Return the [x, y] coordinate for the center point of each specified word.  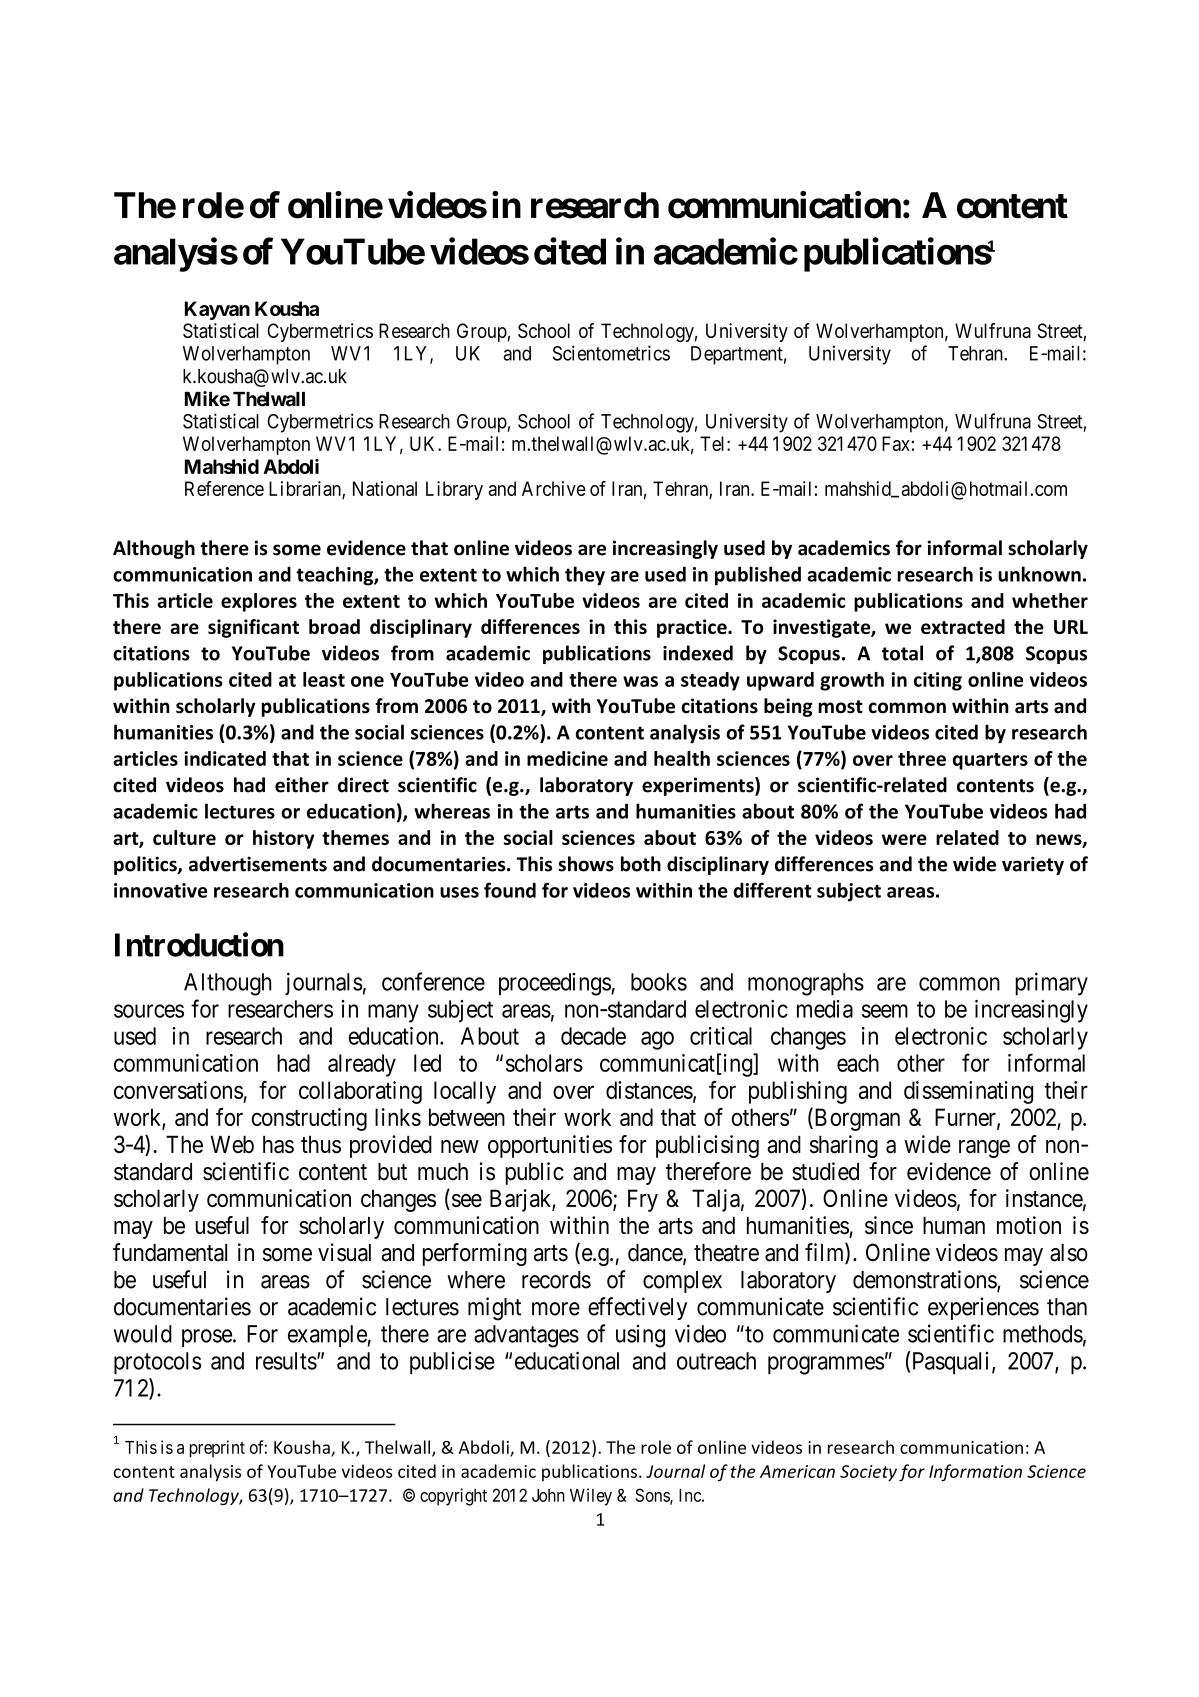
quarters [990, 761]
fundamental [170, 1252]
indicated [225, 758]
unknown [1039, 574]
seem [885, 1011]
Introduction [199, 944]
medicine [567, 758]
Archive [554, 488]
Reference [224, 488]
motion [1029, 1225]
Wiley [591, 1497]
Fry [643, 1200]
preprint [217, 1449]
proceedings [555, 984]
